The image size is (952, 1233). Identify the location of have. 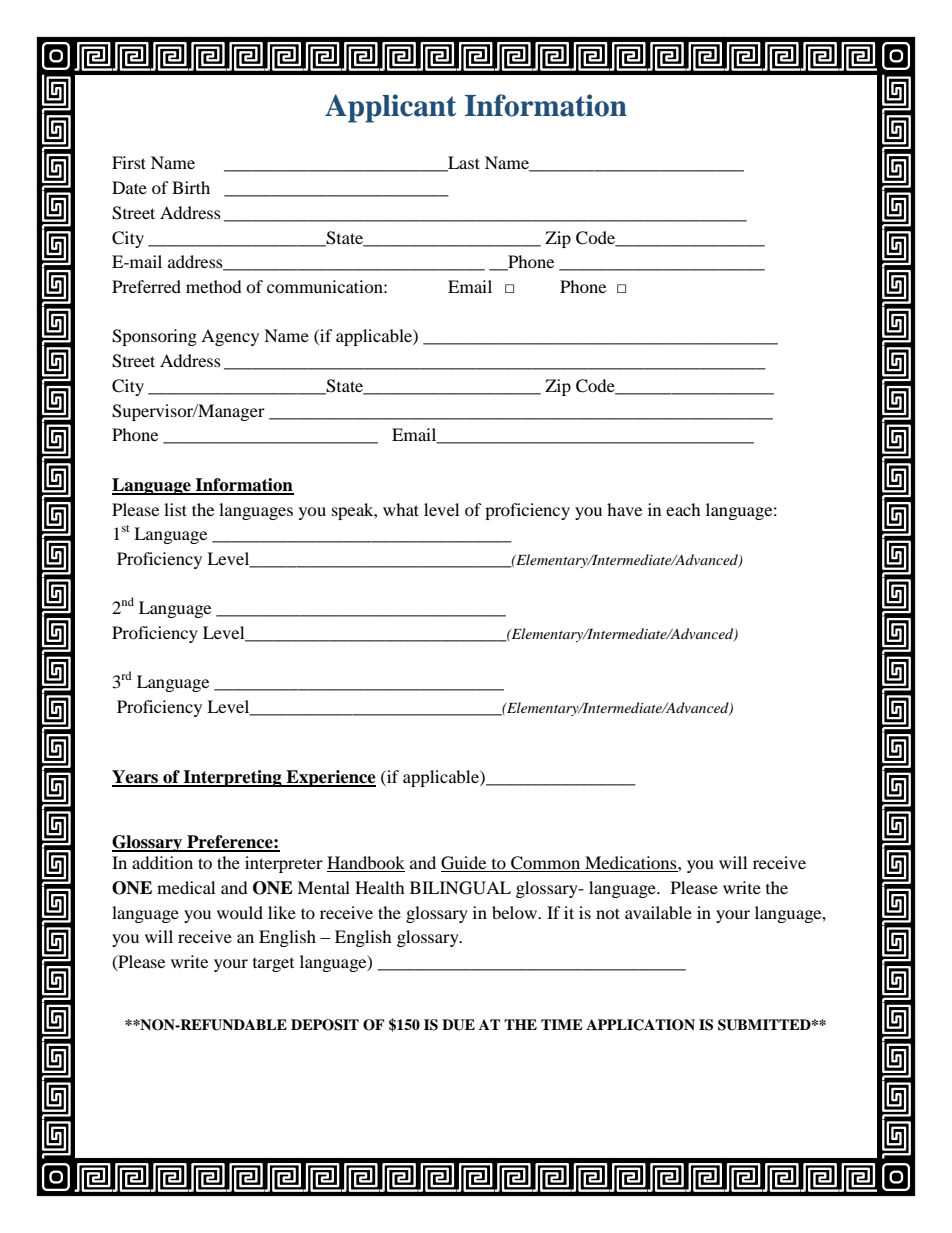
(624, 509).
